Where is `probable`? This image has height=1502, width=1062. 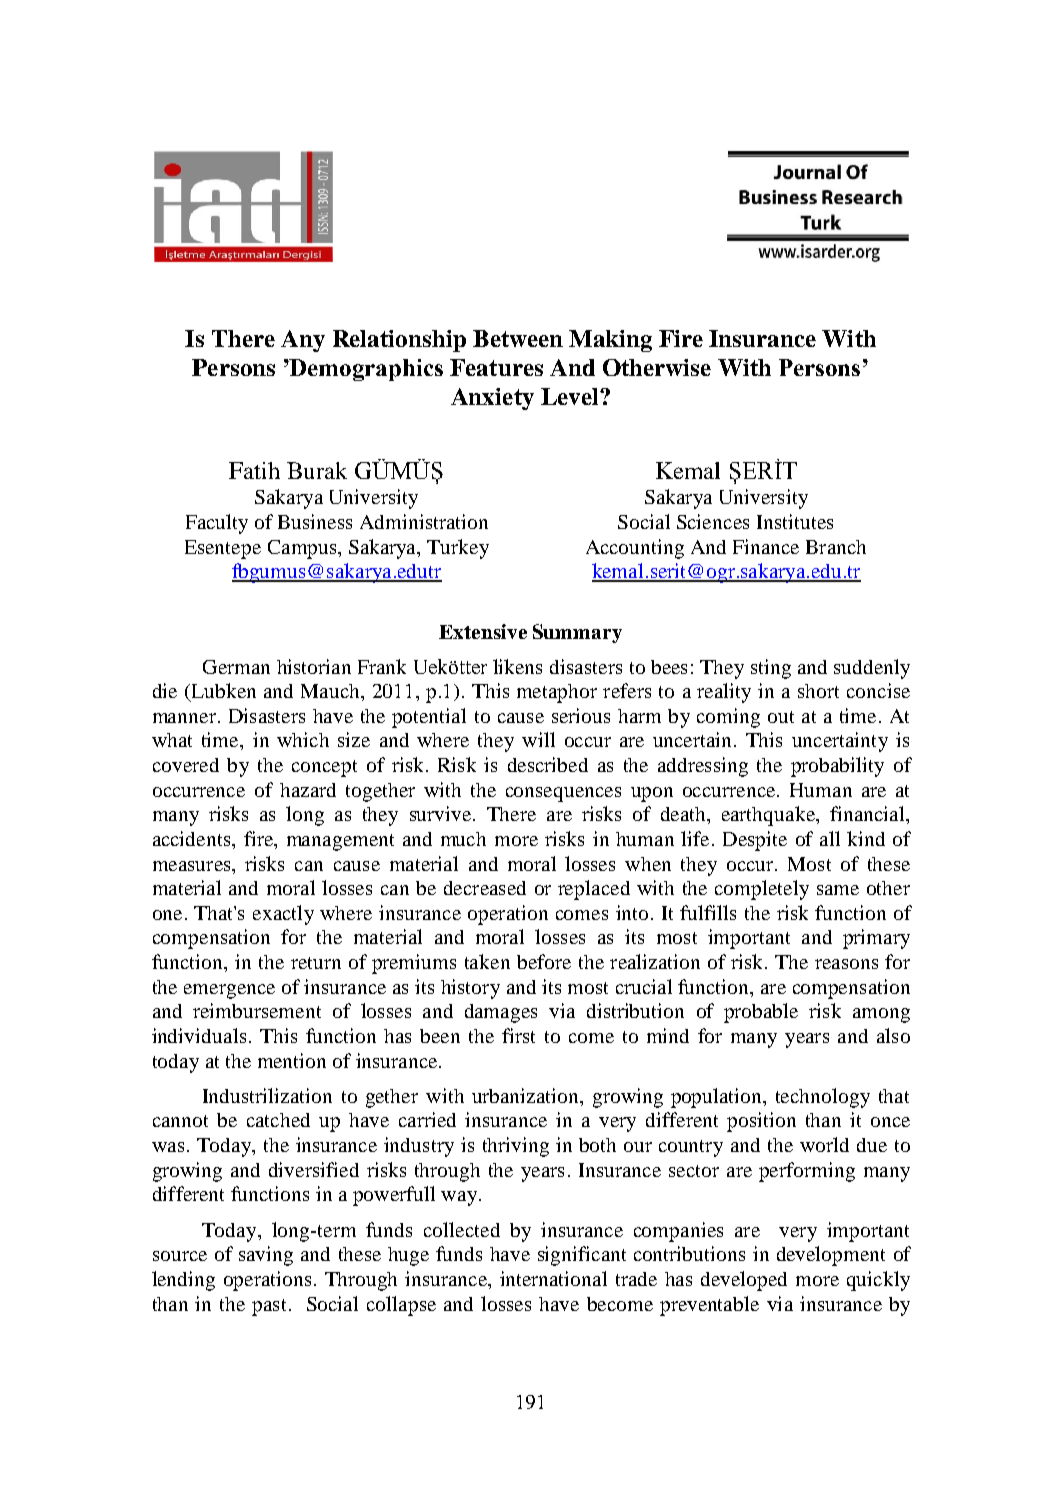 probable is located at coordinates (761, 1013).
